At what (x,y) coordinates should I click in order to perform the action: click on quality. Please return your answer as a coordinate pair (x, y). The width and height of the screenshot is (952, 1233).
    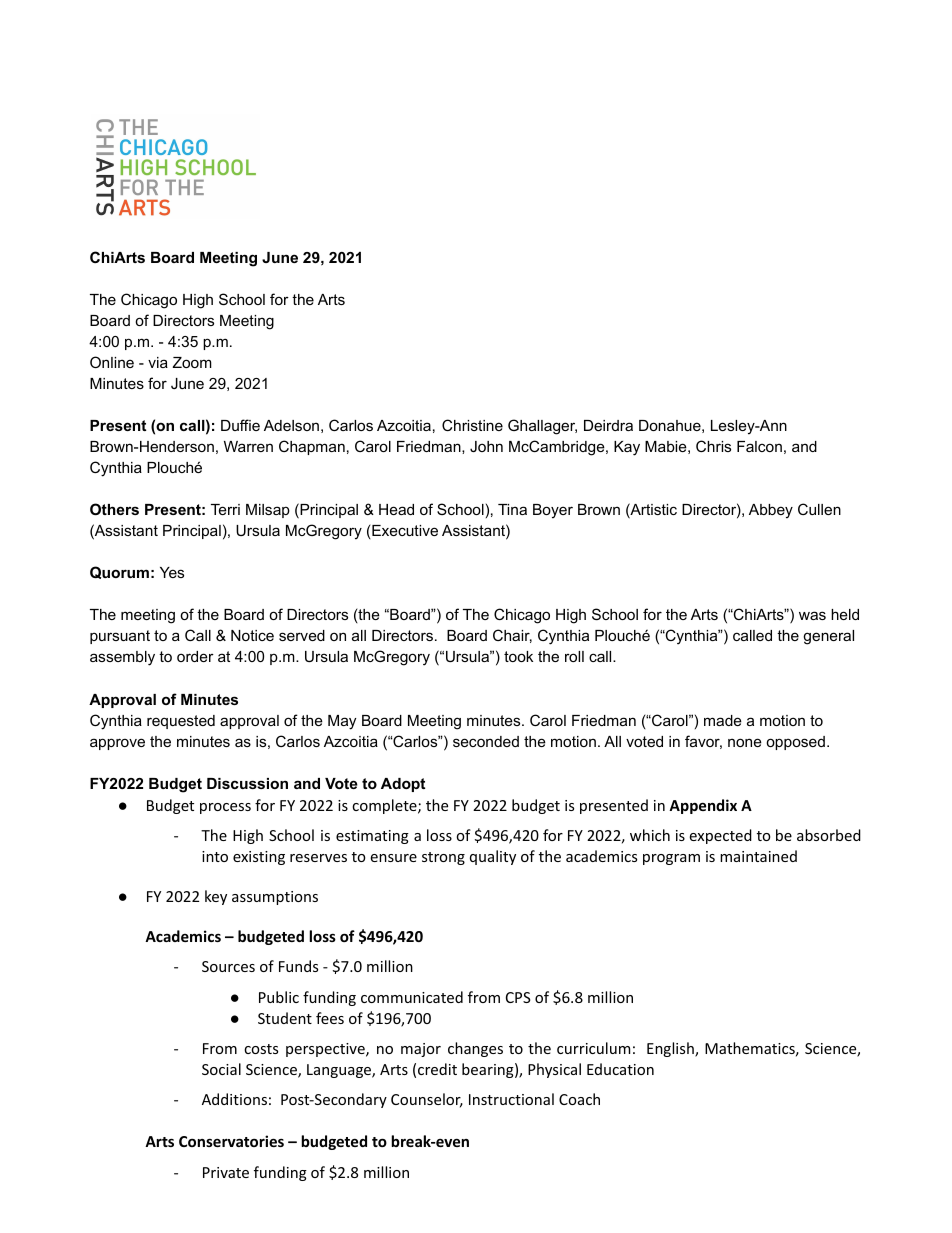
    Looking at the image, I should click on (493, 857).
